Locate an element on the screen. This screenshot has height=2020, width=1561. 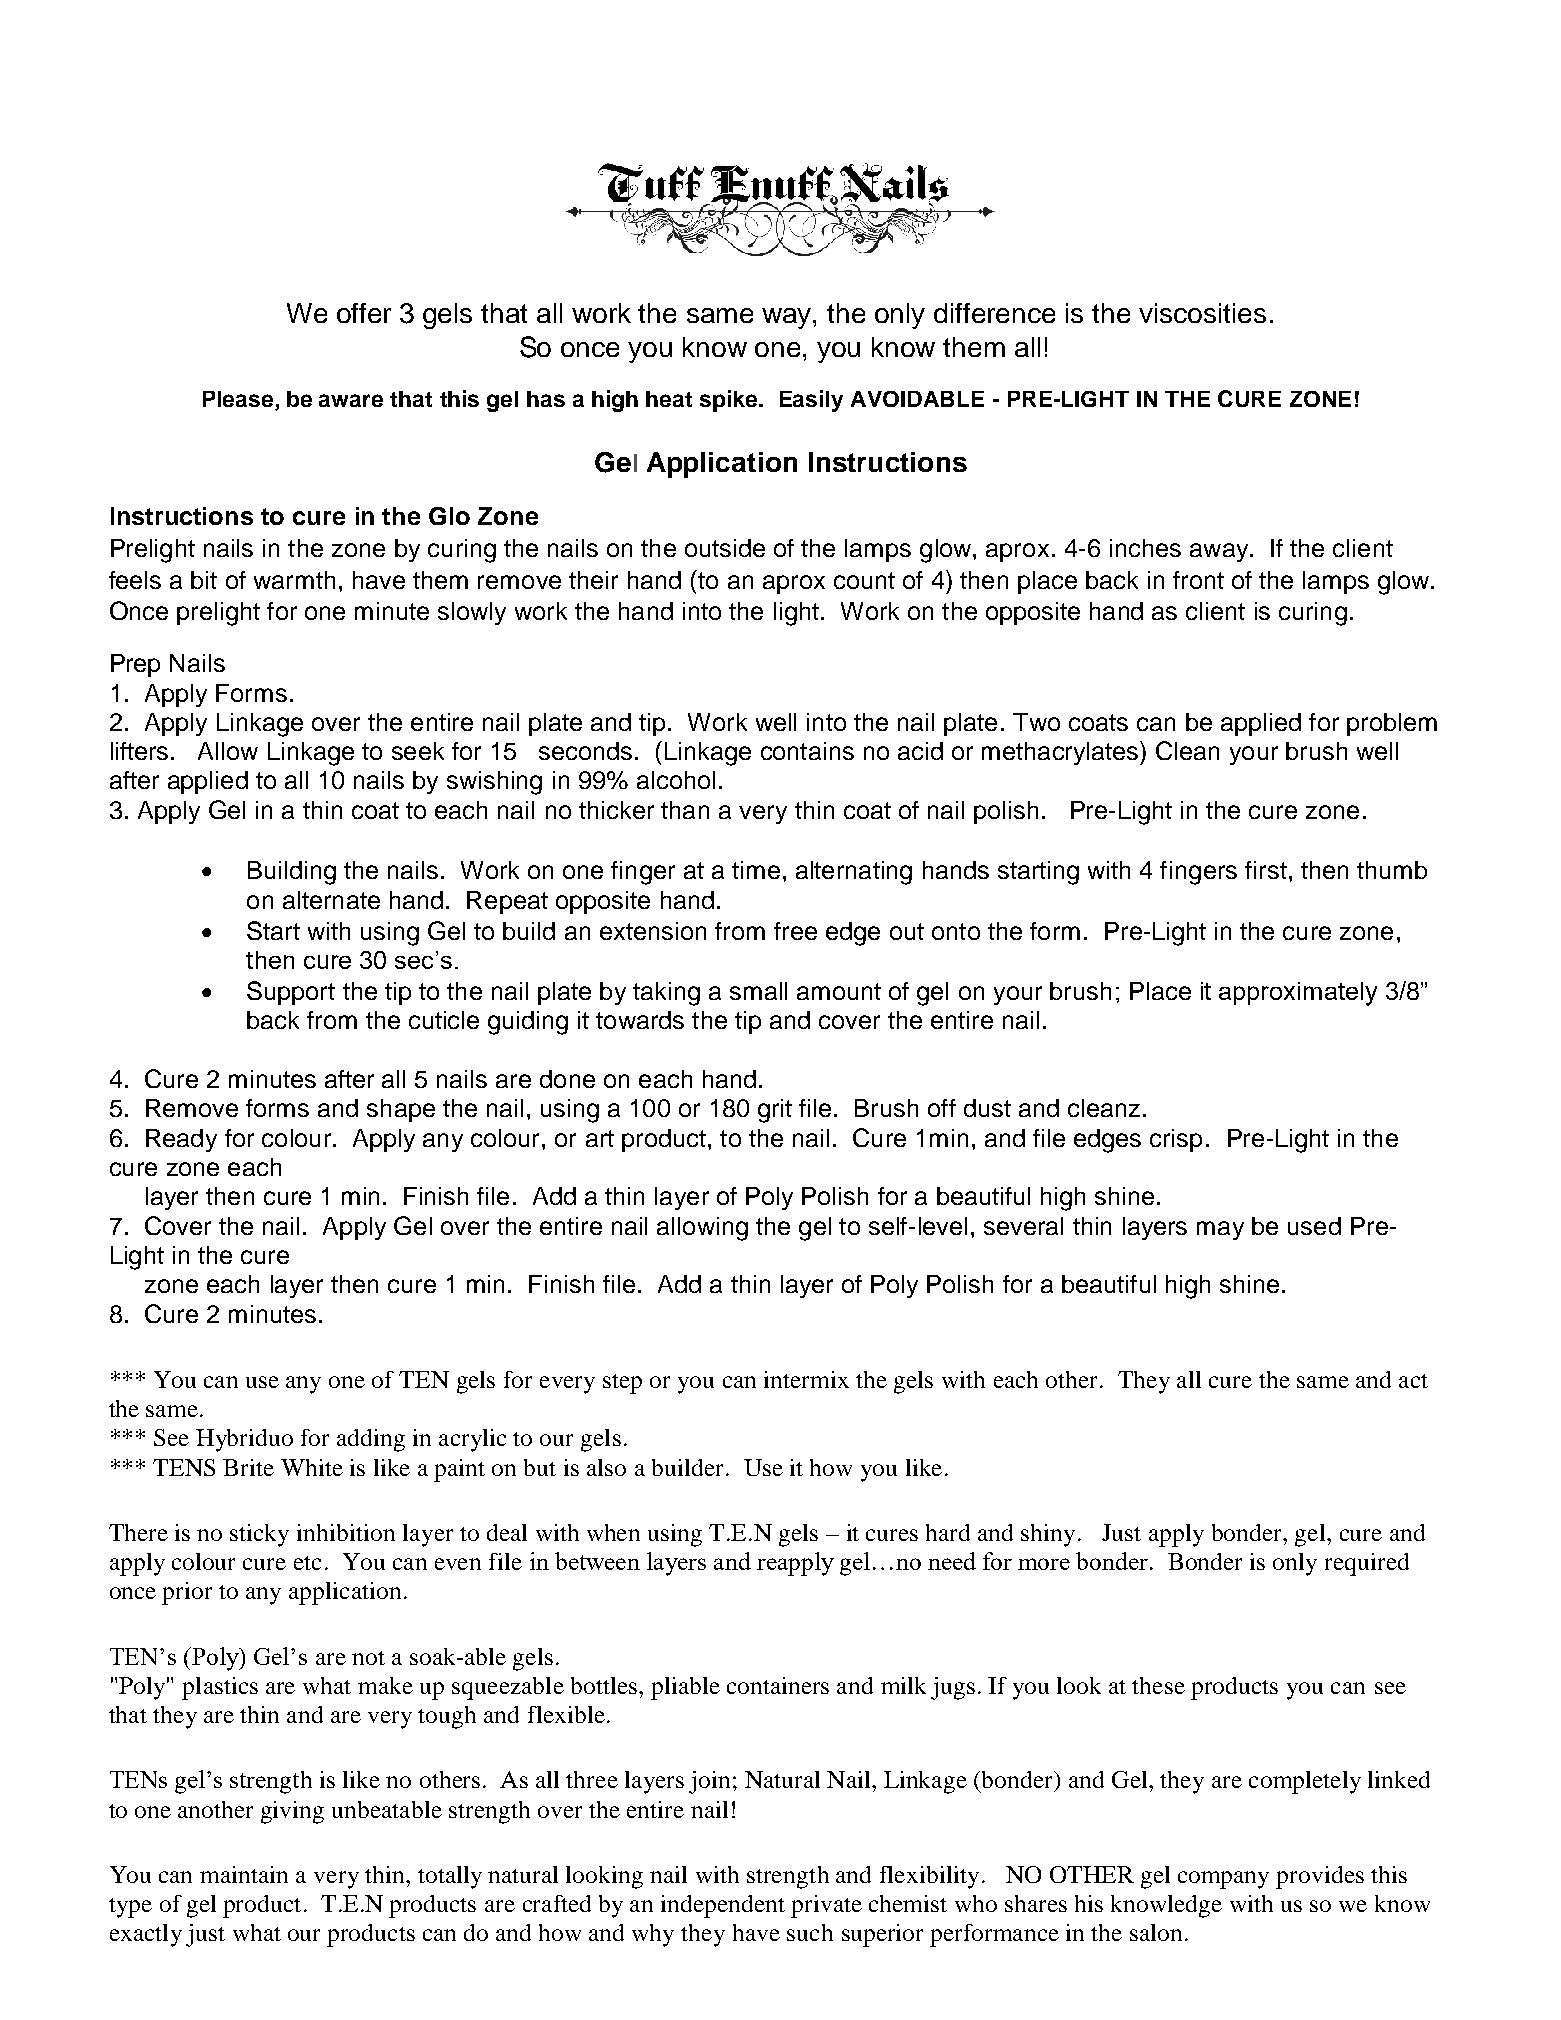
maintain is located at coordinates (244, 1874).
